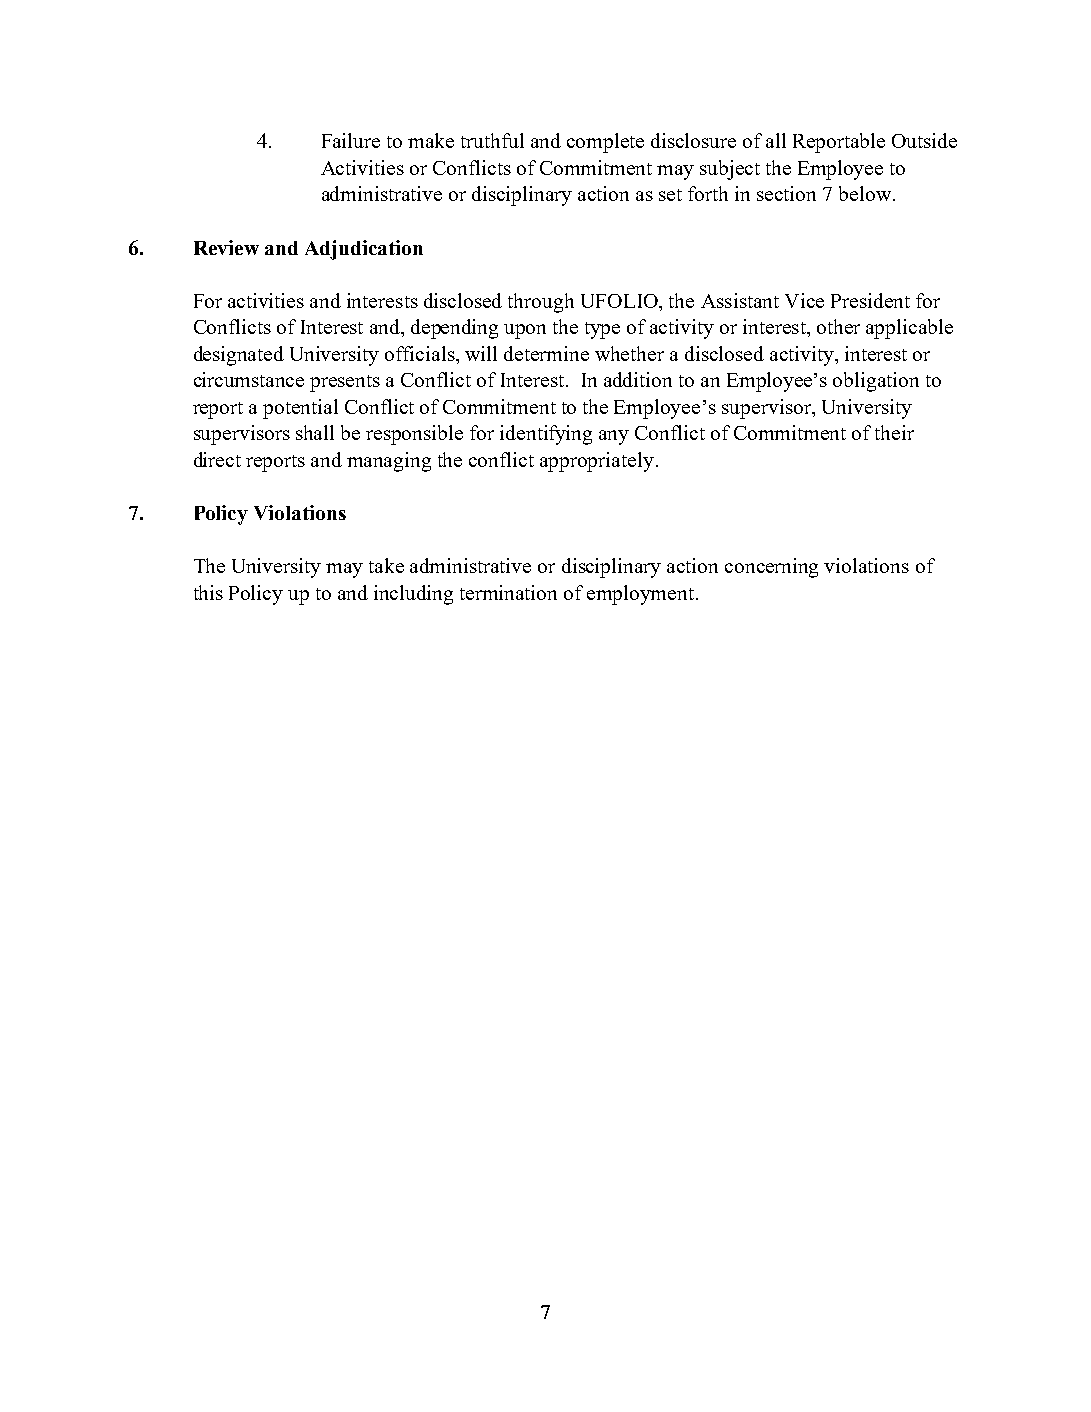  Describe the element at coordinates (924, 140) in the screenshot. I see `Outside` at that location.
